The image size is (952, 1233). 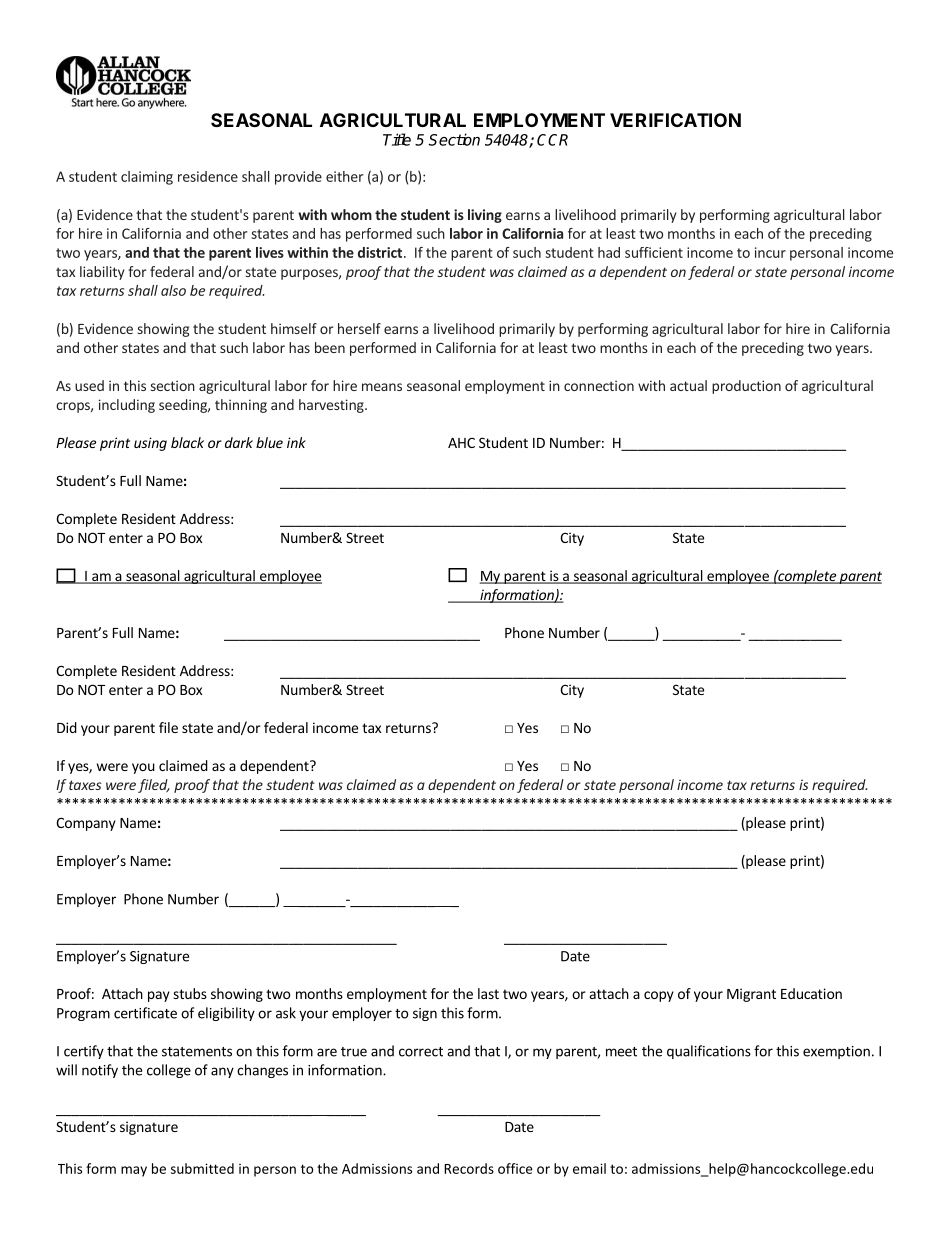 What do you see at coordinates (134, 1171) in the image?
I see `may` at bounding box center [134, 1171].
